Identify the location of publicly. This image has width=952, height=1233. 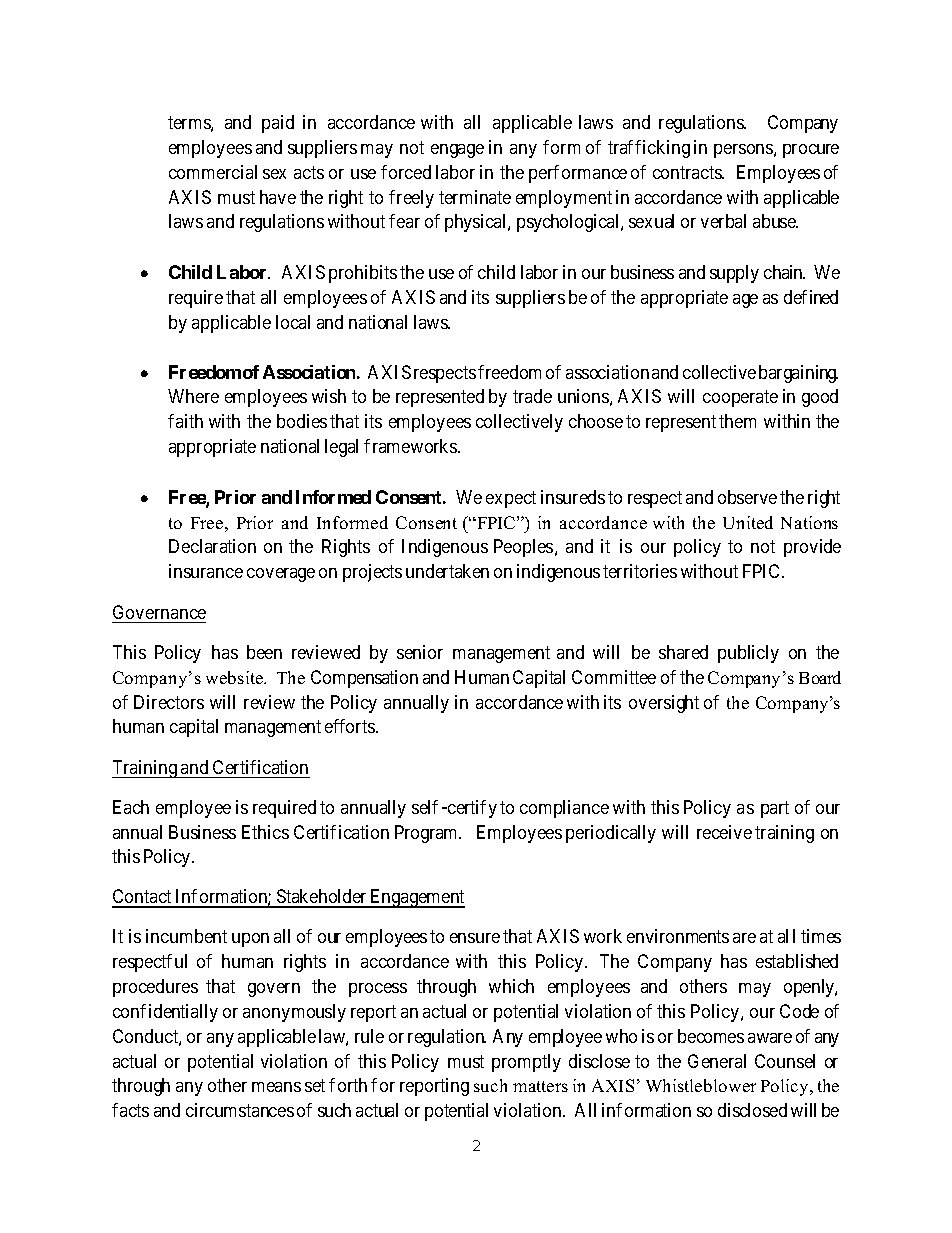
(748, 654).
